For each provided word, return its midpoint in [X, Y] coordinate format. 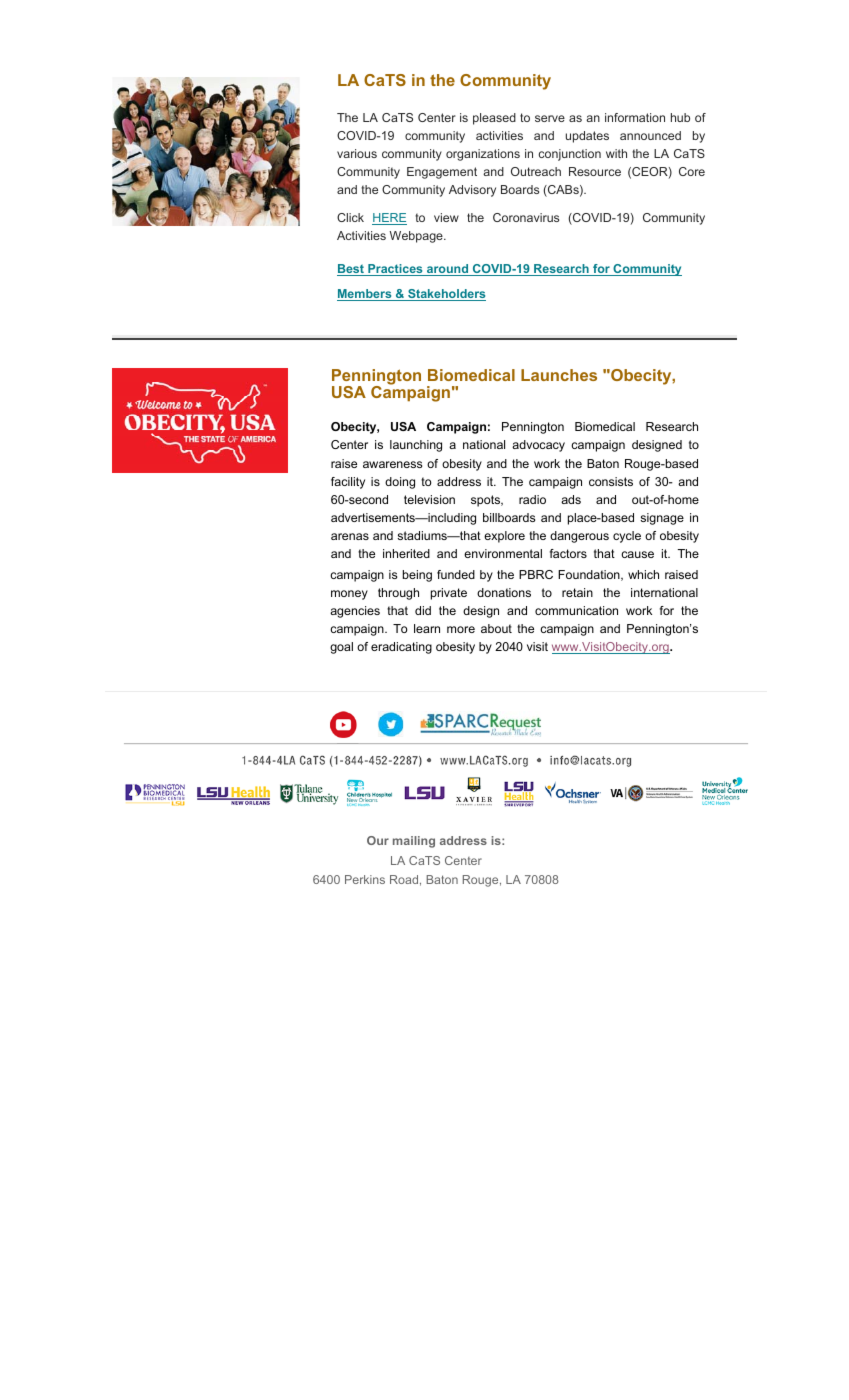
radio [532, 499]
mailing [414, 842]
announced [650, 135]
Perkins [365, 879]
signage [662, 519]
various [357, 153]
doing [400, 483]
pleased [494, 119]
